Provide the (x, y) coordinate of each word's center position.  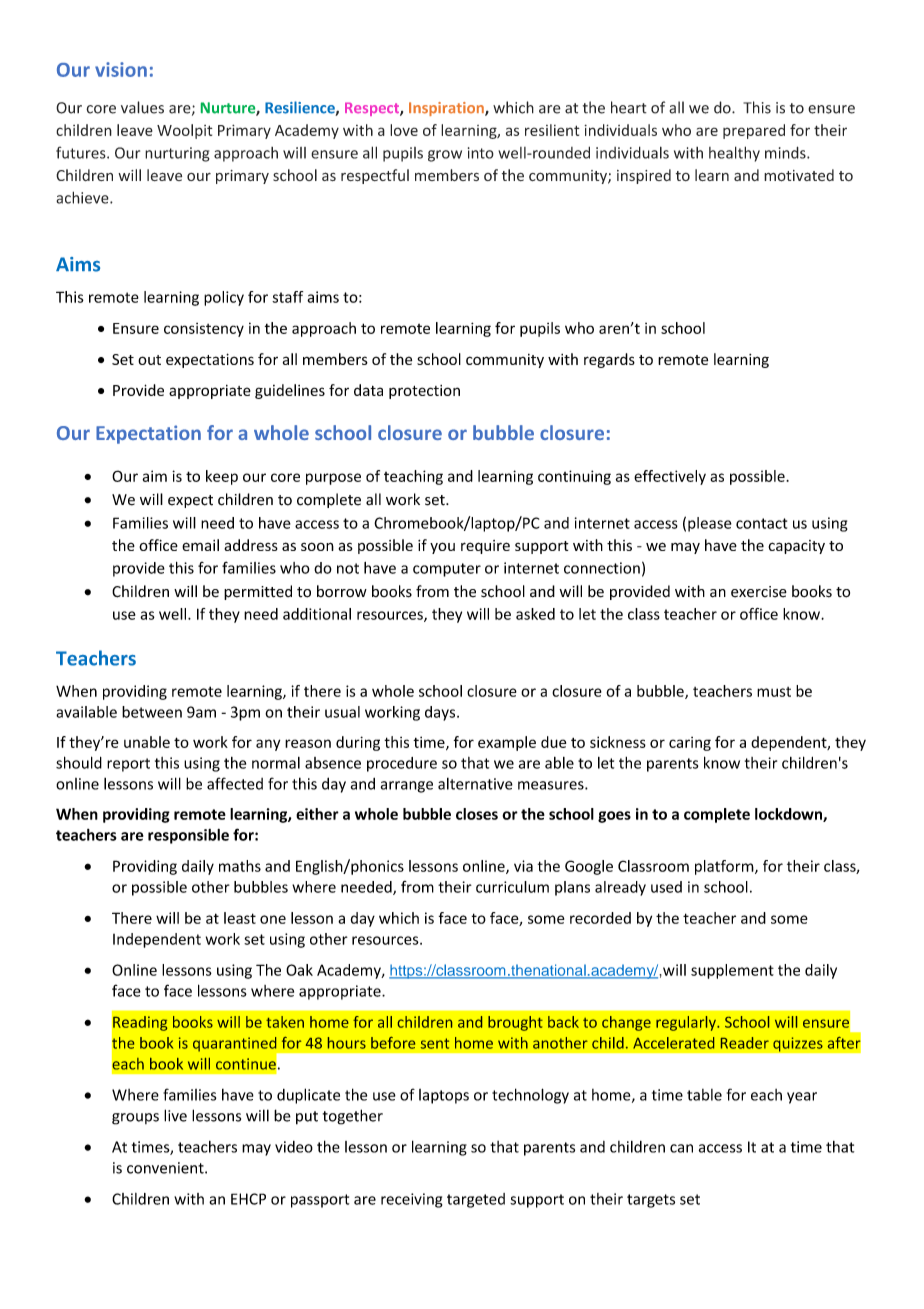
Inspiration (447, 109)
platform (725, 867)
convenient (166, 1168)
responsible (188, 836)
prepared (754, 131)
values (142, 107)
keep (222, 477)
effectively (670, 477)
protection (424, 392)
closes (477, 814)
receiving (411, 1200)
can (681, 1148)
